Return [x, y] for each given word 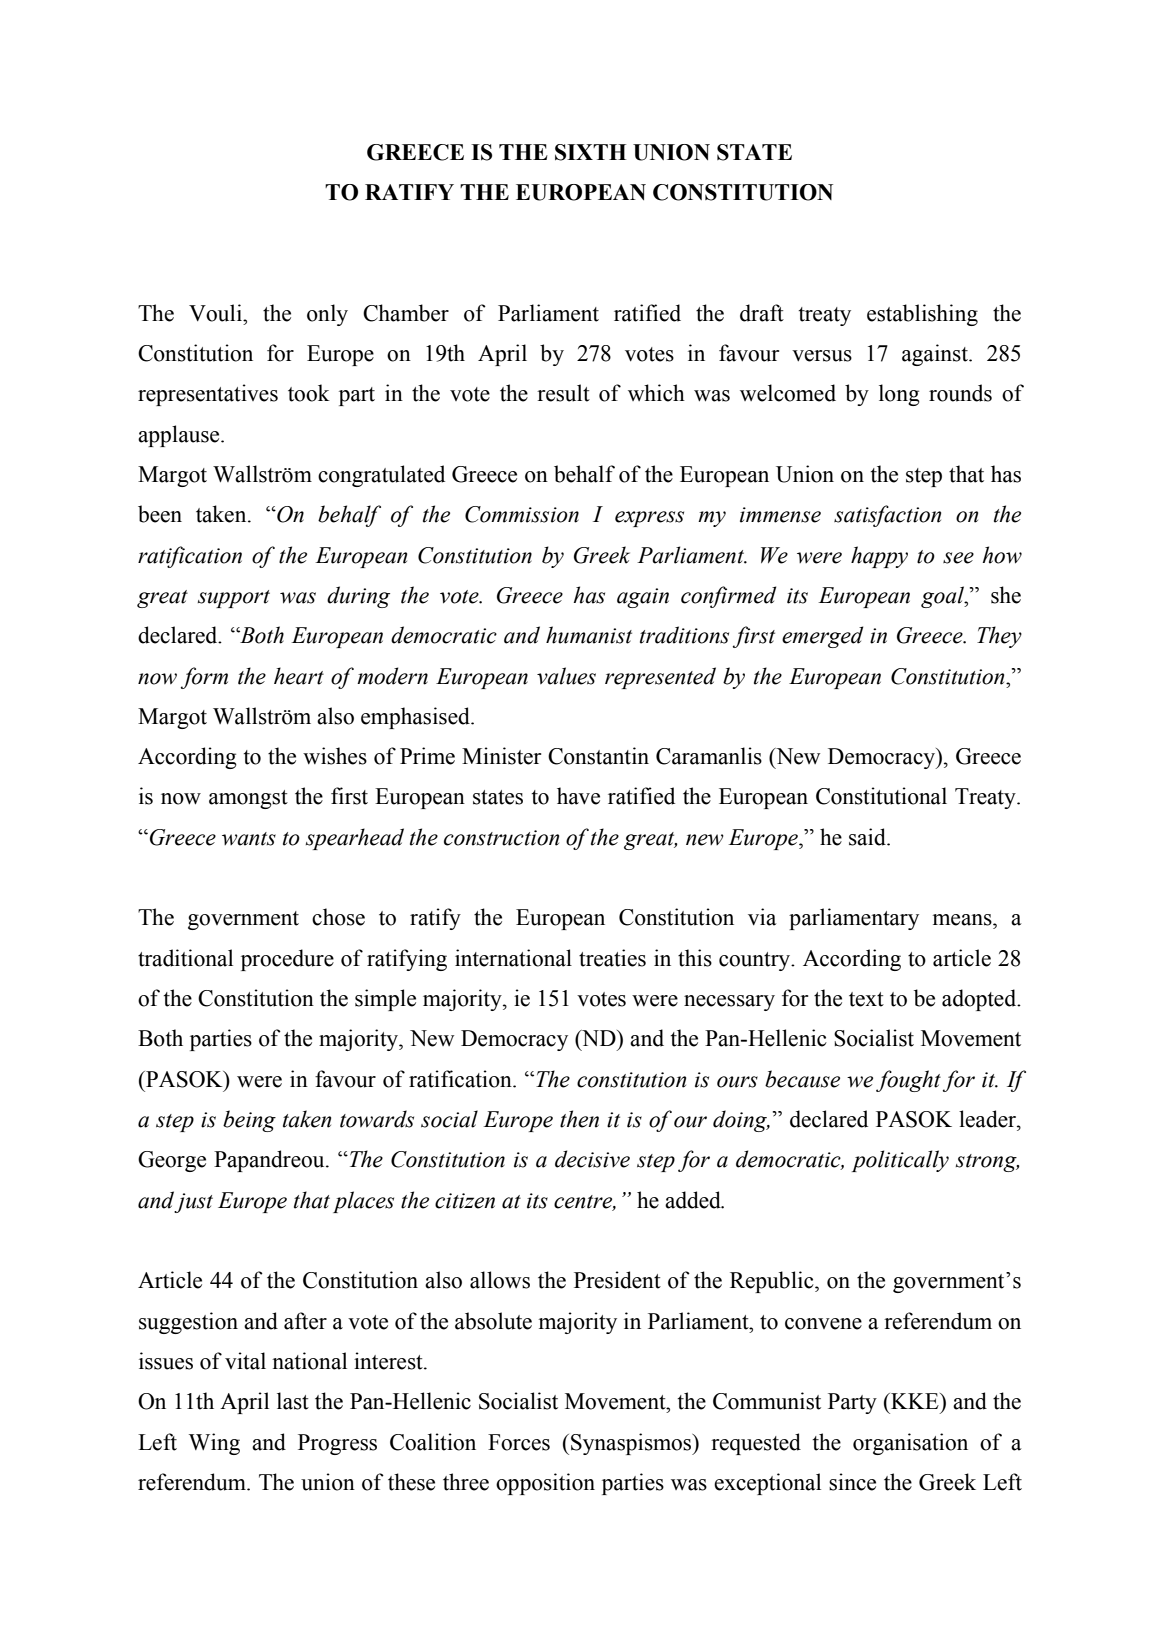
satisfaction [887, 516]
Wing [214, 1444]
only [327, 315]
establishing [922, 315]
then [579, 1119]
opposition [545, 1484]
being [249, 1121]
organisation [910, 1444]
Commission [522, 514]
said [868, 837]
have [578, 796]
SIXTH [590, 152]
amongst [248, 799]
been [160, 514]
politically [900, 1161]
